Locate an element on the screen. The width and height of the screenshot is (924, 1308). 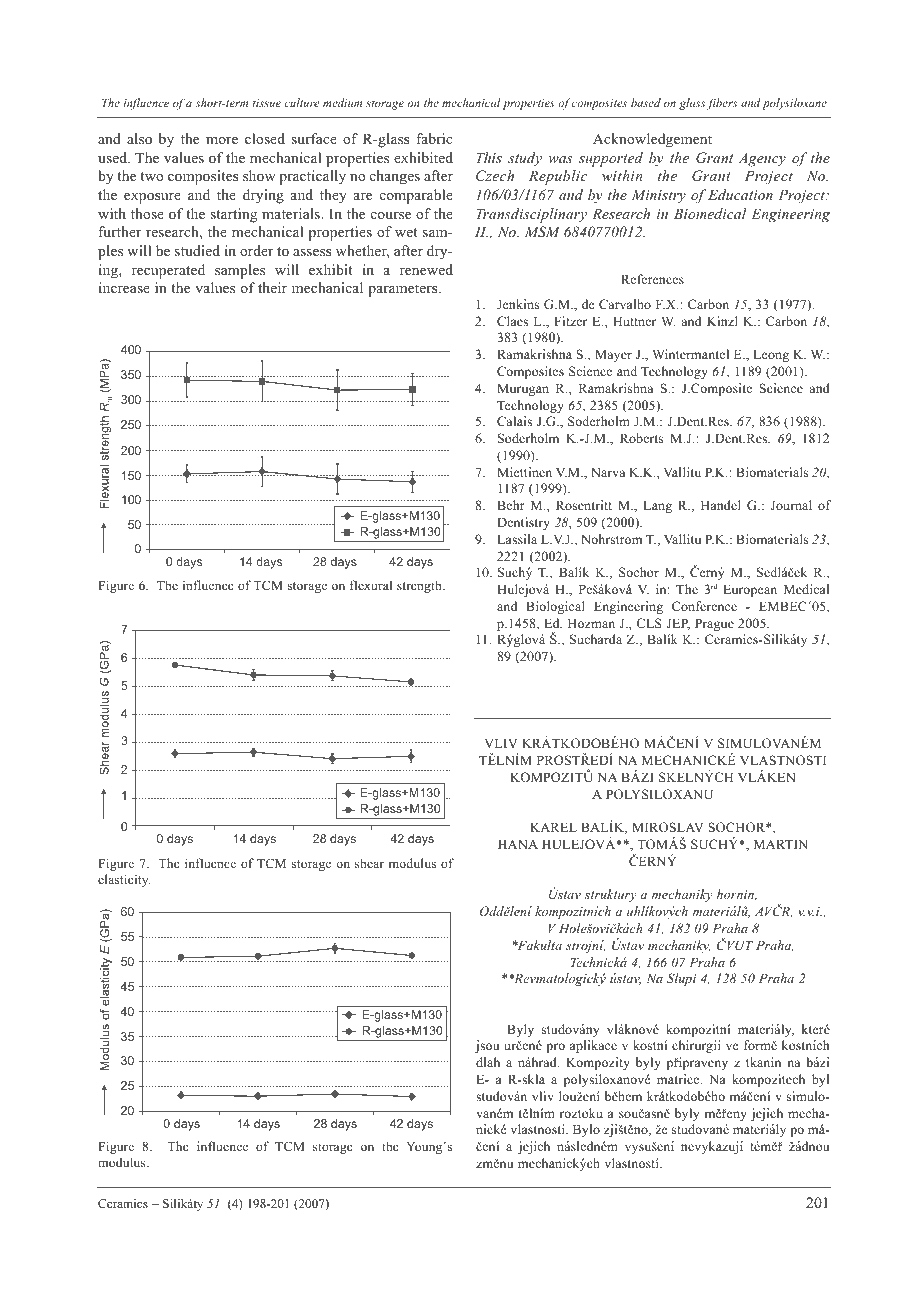
HANA is located at coordinates (518, 844).
